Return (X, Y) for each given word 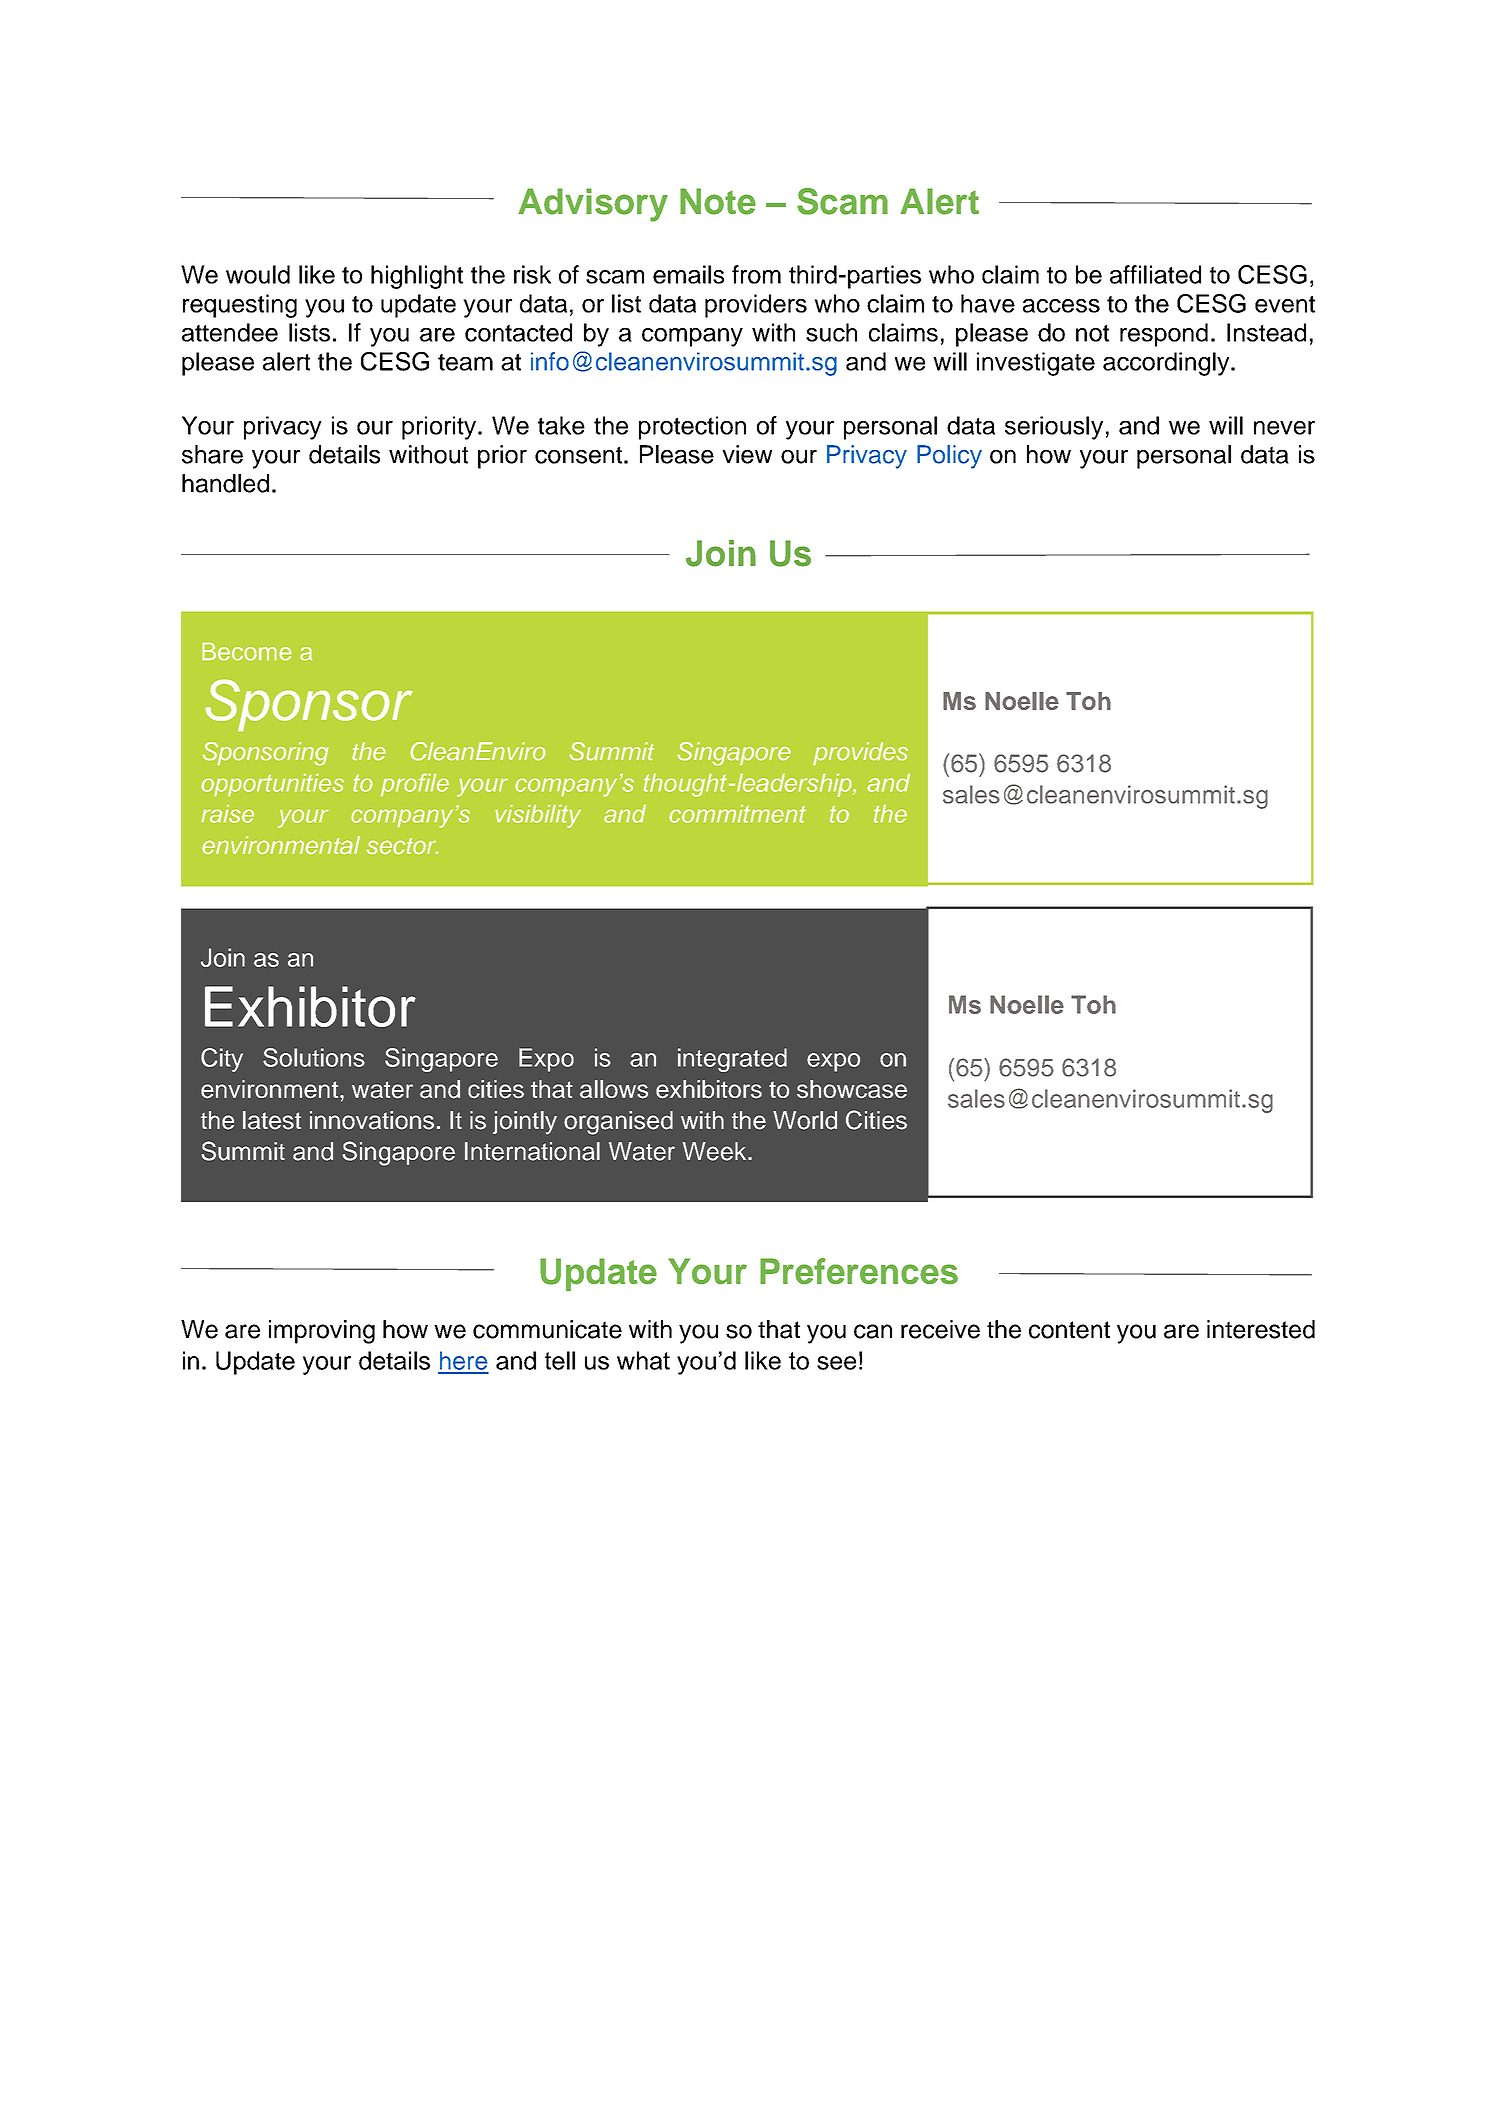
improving (322, 1332)
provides (860, 754)
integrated (732, 1060)
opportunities (272, 785)
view (747, 454)
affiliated (1155, 274)
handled (225, 483)
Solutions (314, 1057)
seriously (1054, 428)
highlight (417, 277)
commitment (737, 813)
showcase (852, 1089)
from (756, 274)
